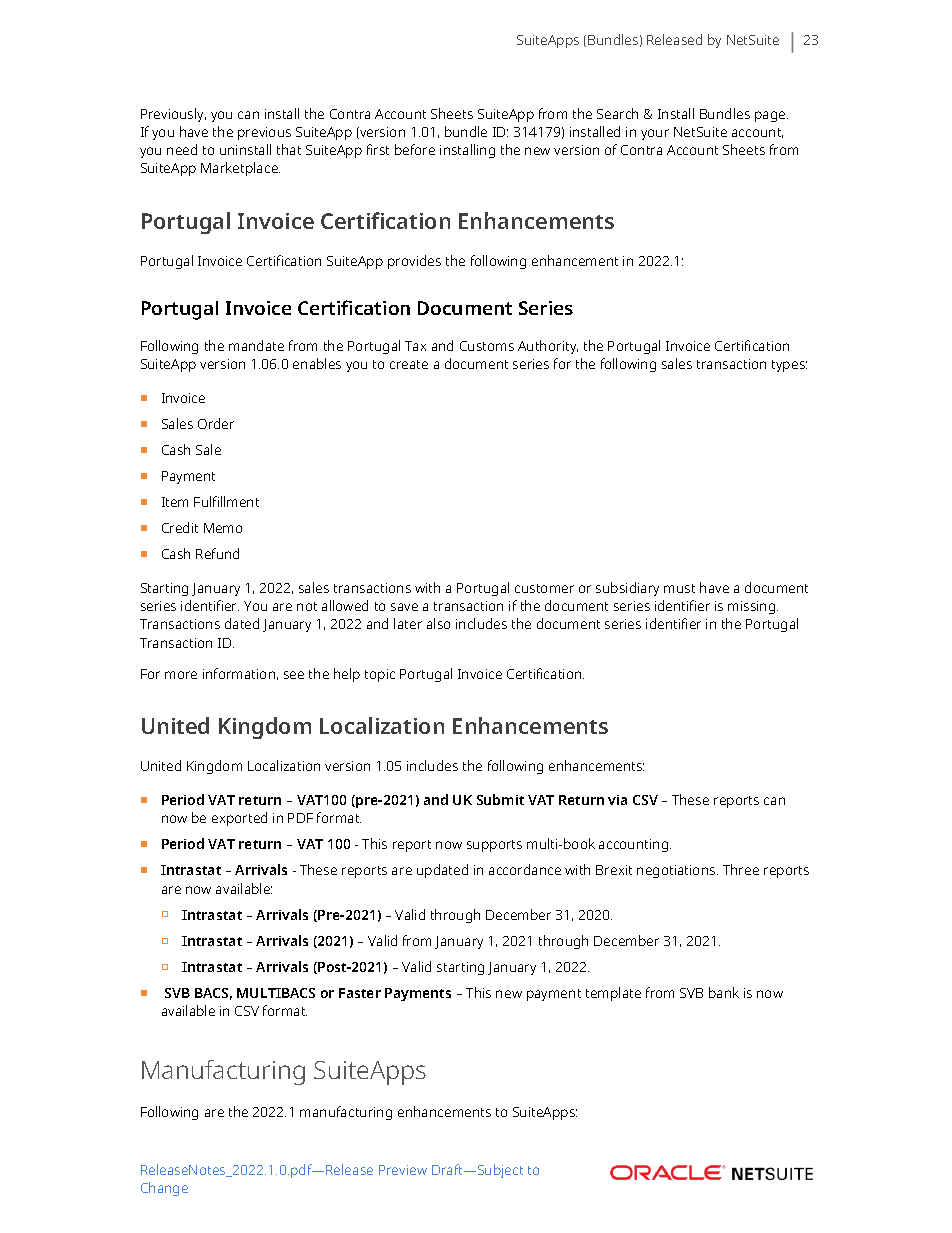 The width and height of the screenshot is (952, 1233). Describe the element at coordinates (525, 869) in the screenshot. I see `accordance` at that location.
